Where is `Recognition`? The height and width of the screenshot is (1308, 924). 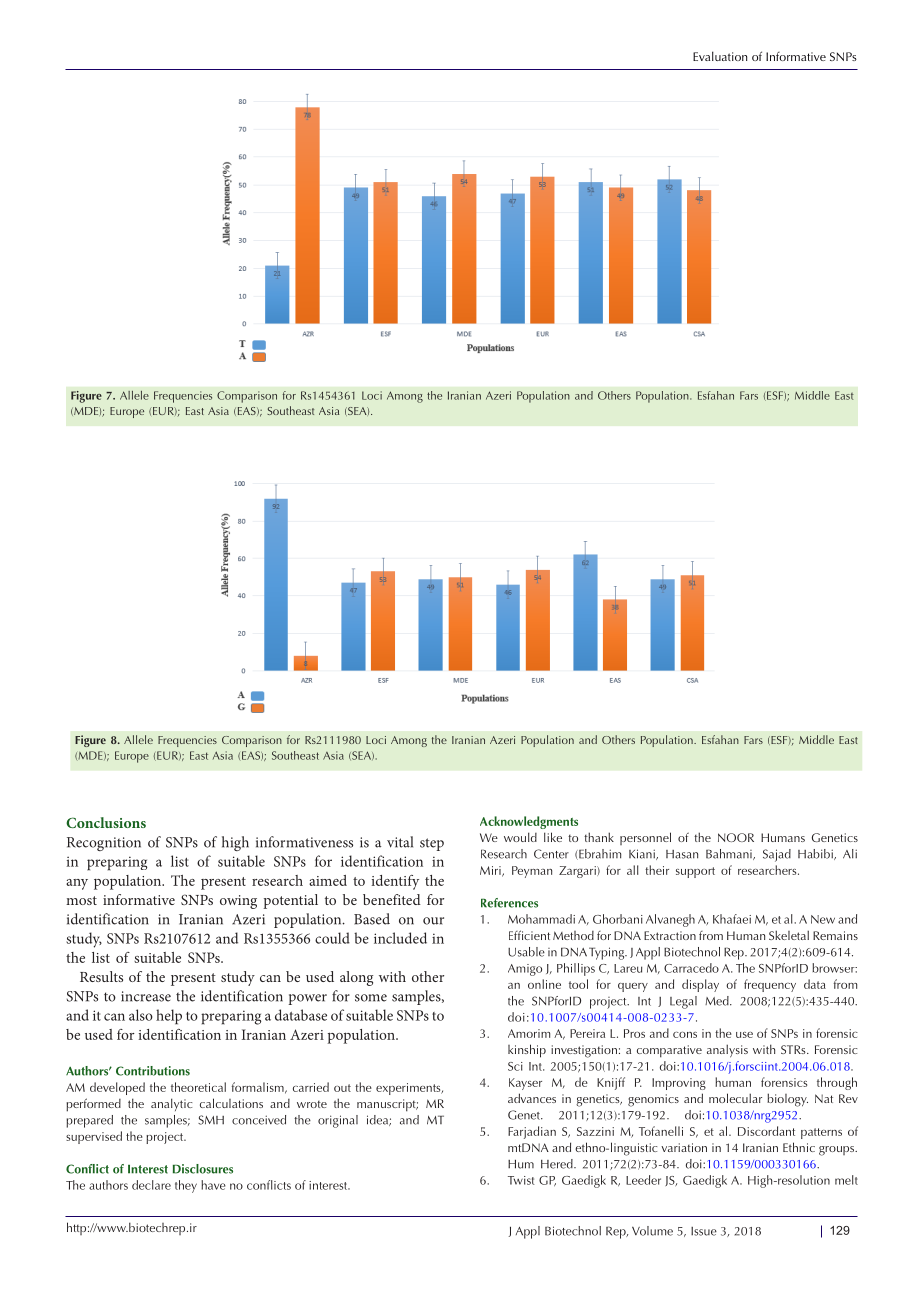 Recognition is located at coordinates (104, 844).
